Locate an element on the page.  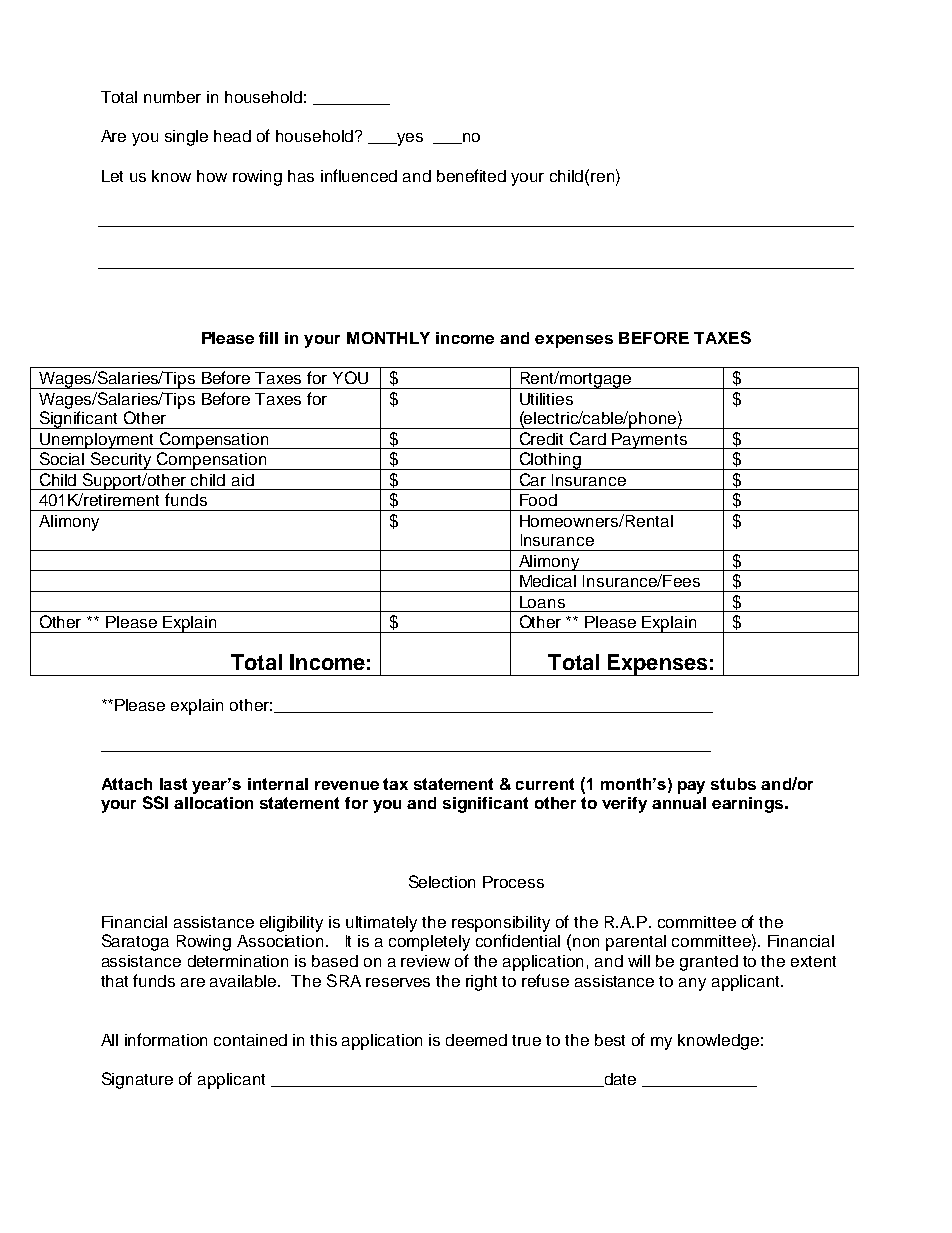
information is located at coordinates (166, 1039).
